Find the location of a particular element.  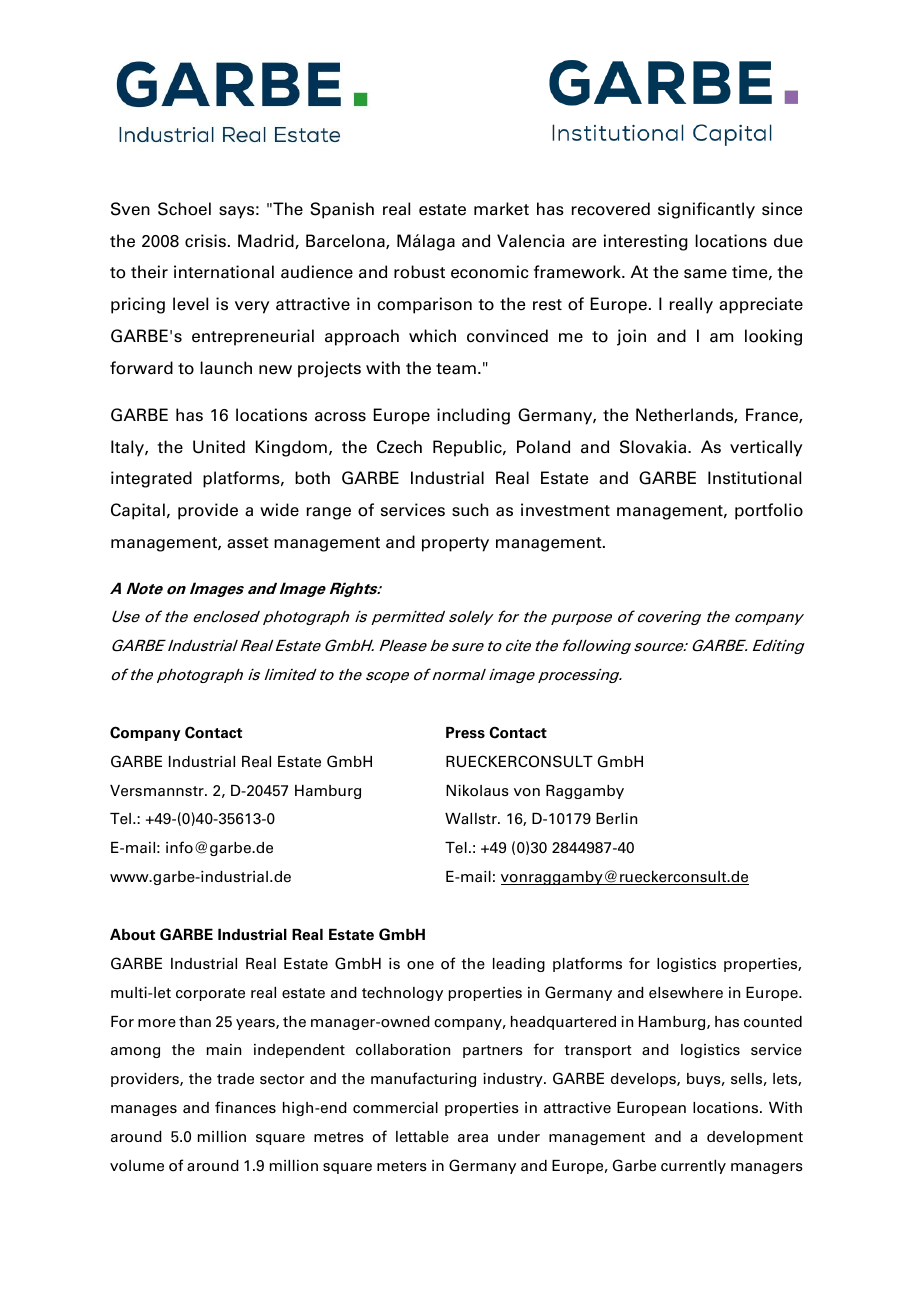

Czech is located at coordinates (399, 447).
